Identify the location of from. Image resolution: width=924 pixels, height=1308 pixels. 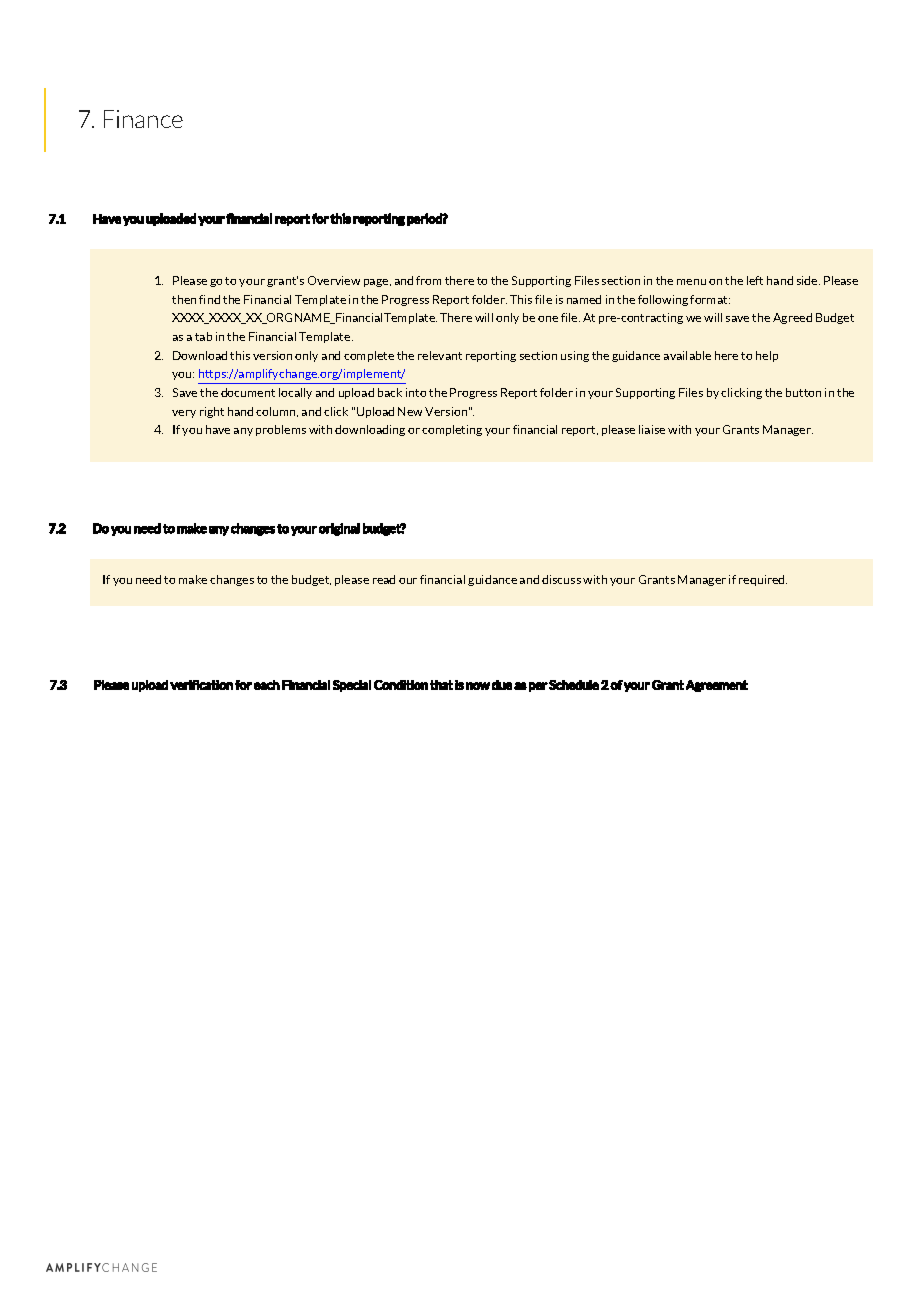
(428, 280).
